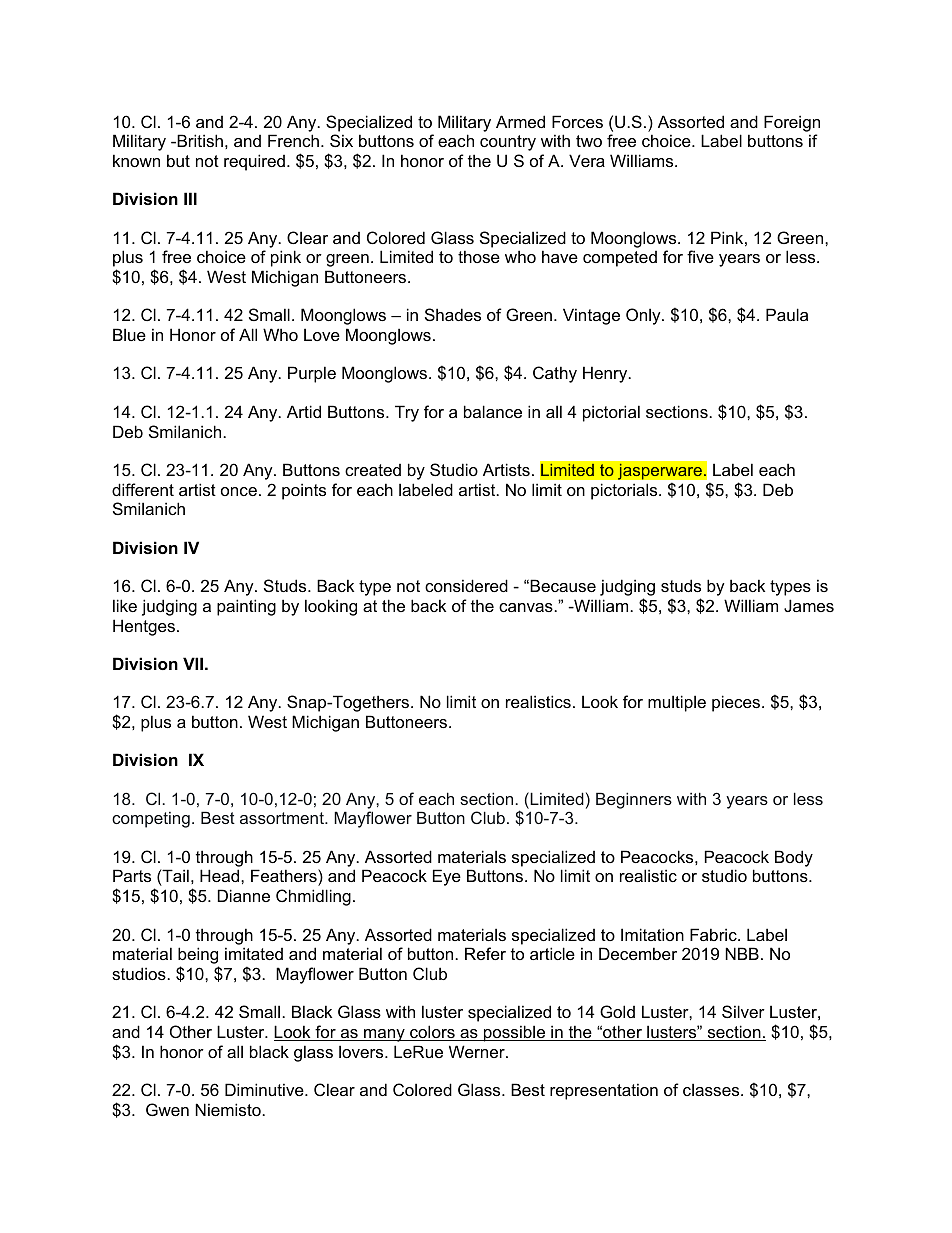  What do you see at coordinates (167, 1109) in the image?
I see `Gwen` at bounding box center [167, 1109].
